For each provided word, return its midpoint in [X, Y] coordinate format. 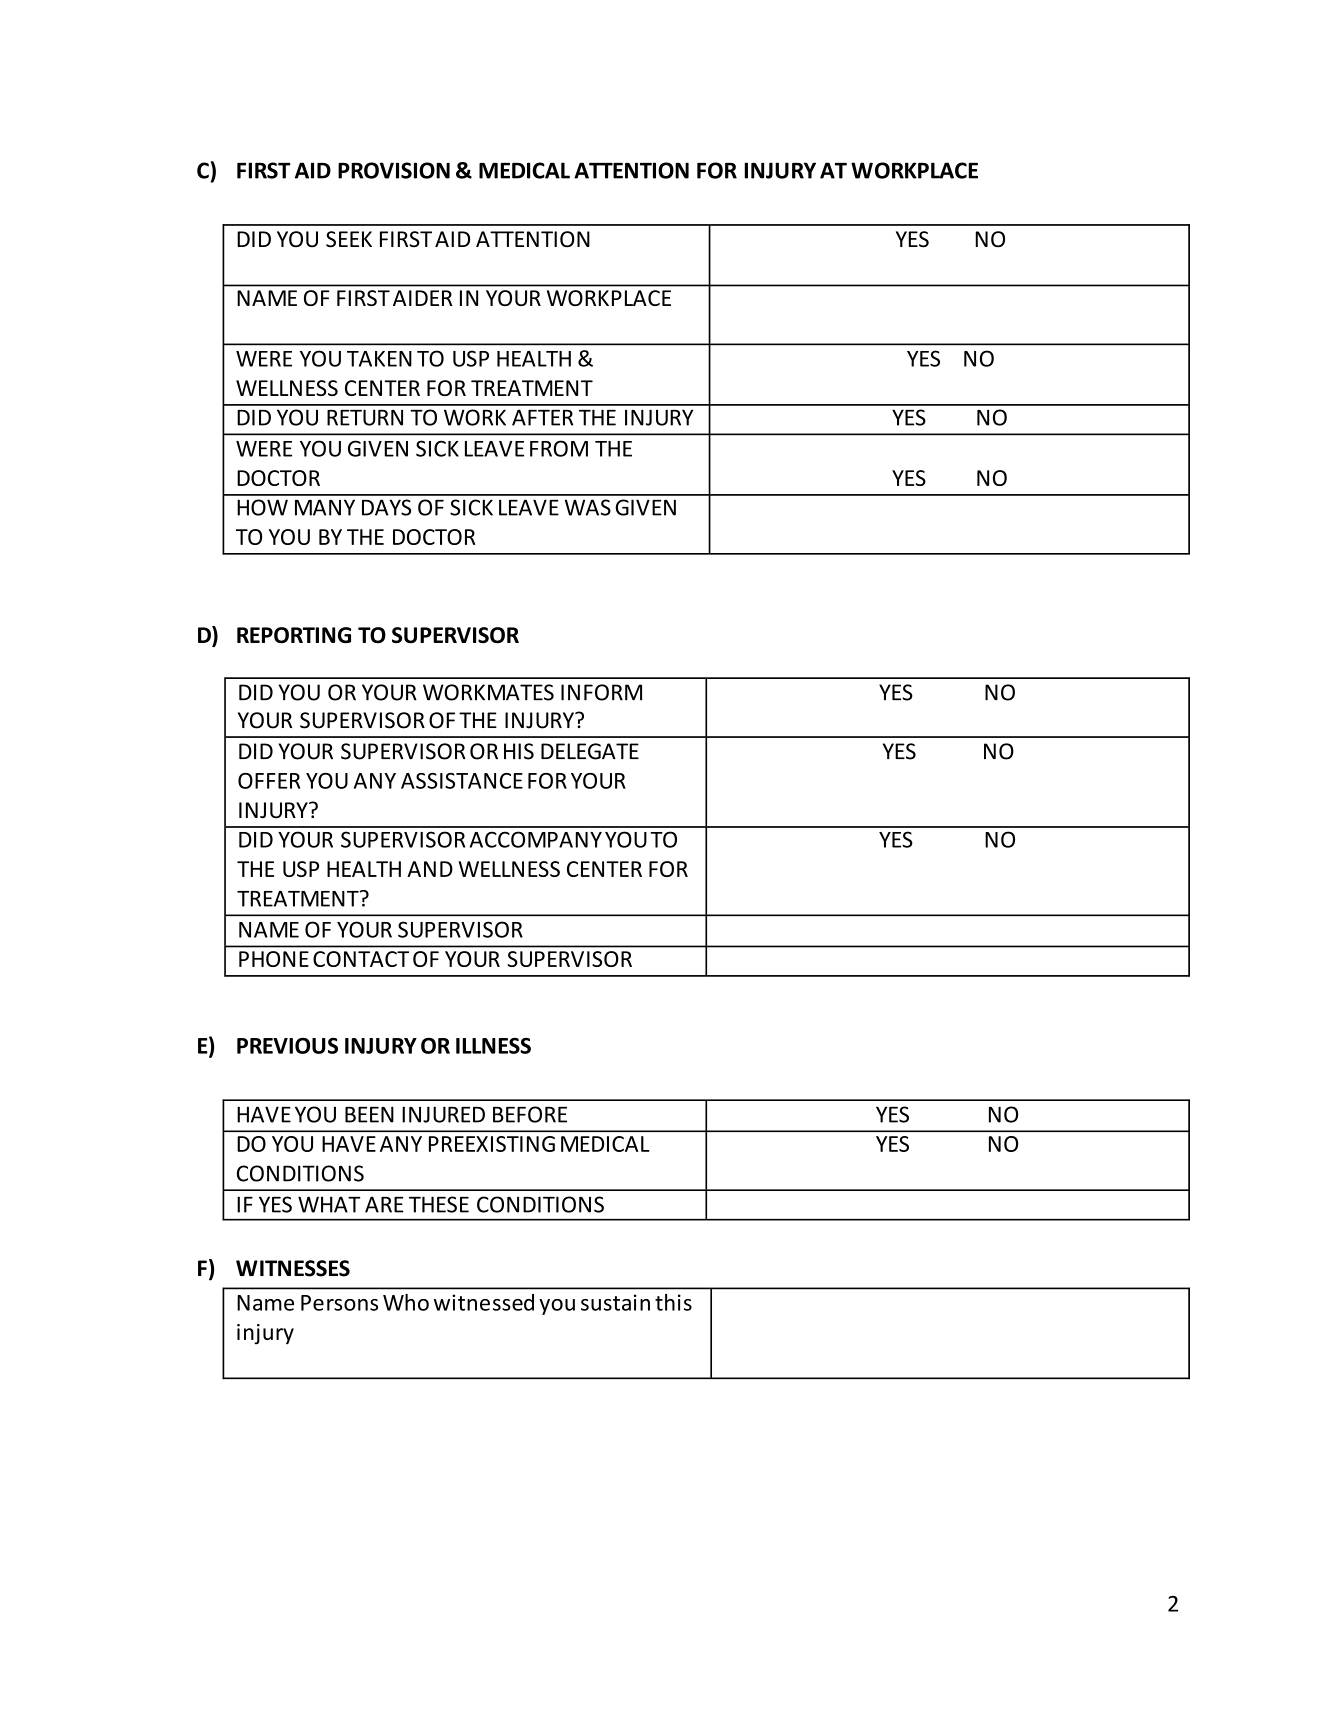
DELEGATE [590, 751]
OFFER [269, 781]
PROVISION [394, 170]
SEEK [349, 239]
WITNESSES [293, 1268]
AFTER [542, 417]
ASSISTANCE [462, 781]
